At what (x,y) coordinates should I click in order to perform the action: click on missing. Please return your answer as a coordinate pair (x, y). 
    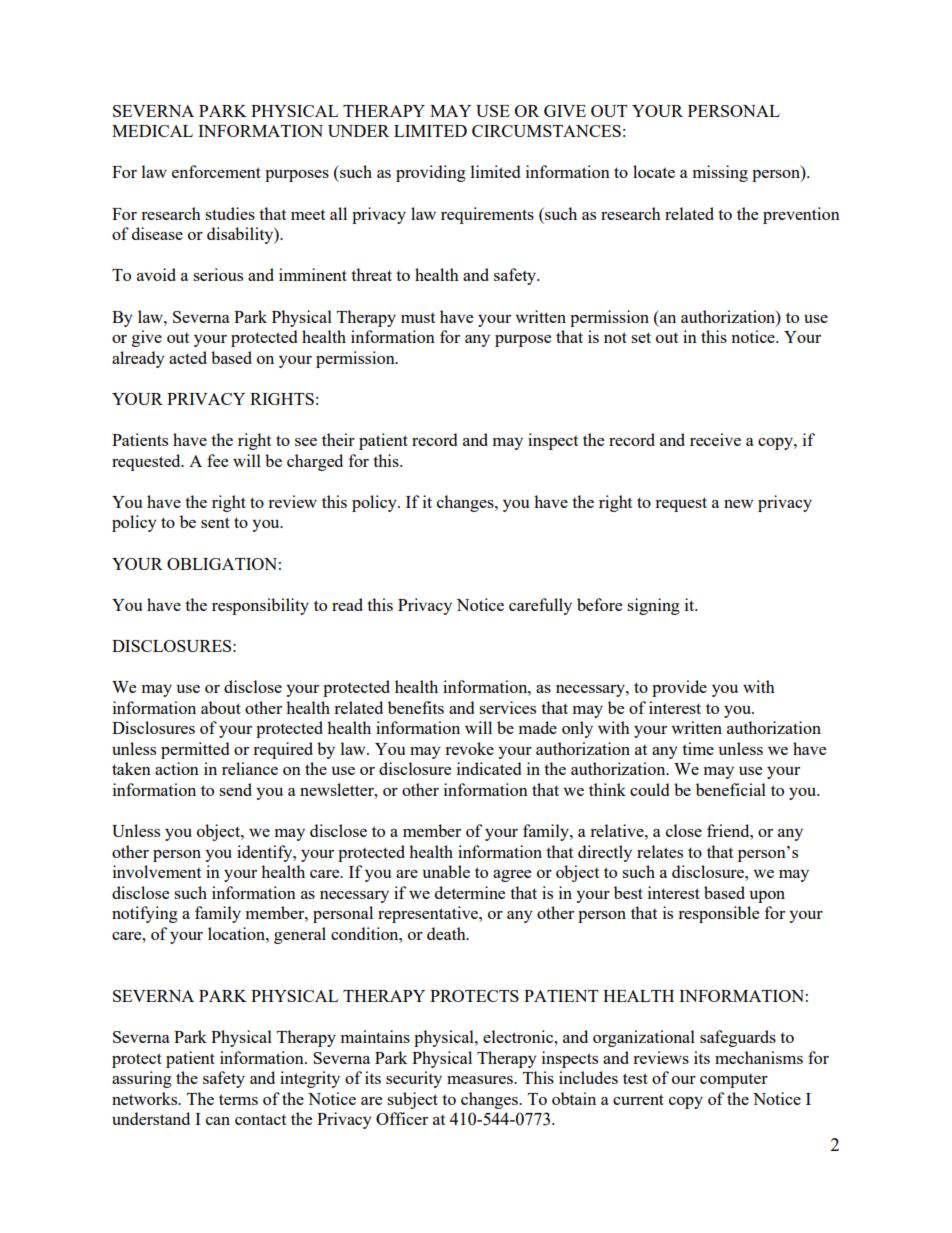
    Looking at the image, I should click on (720, 173).
